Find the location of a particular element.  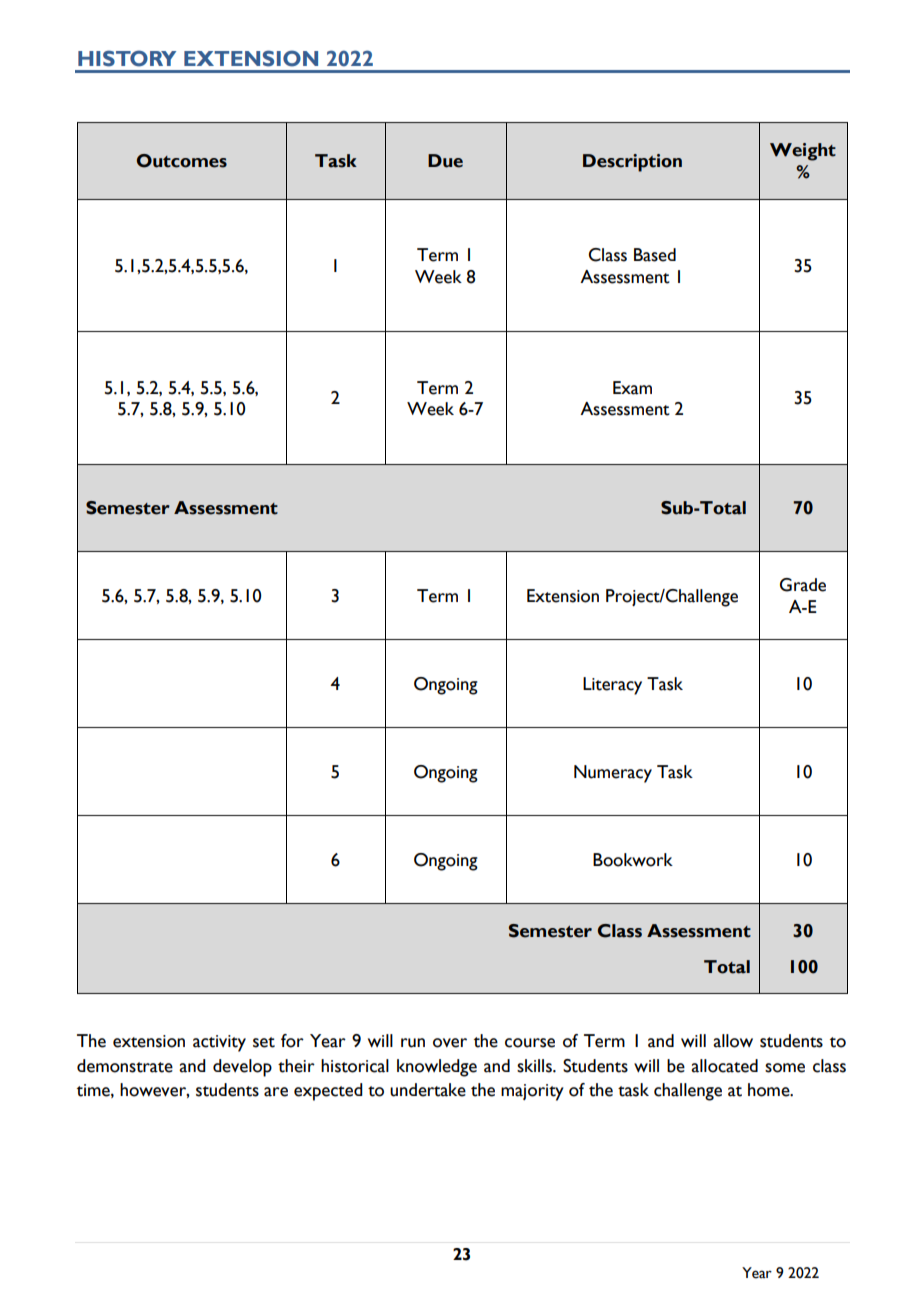

over is located at coordinates (450, 1043).
